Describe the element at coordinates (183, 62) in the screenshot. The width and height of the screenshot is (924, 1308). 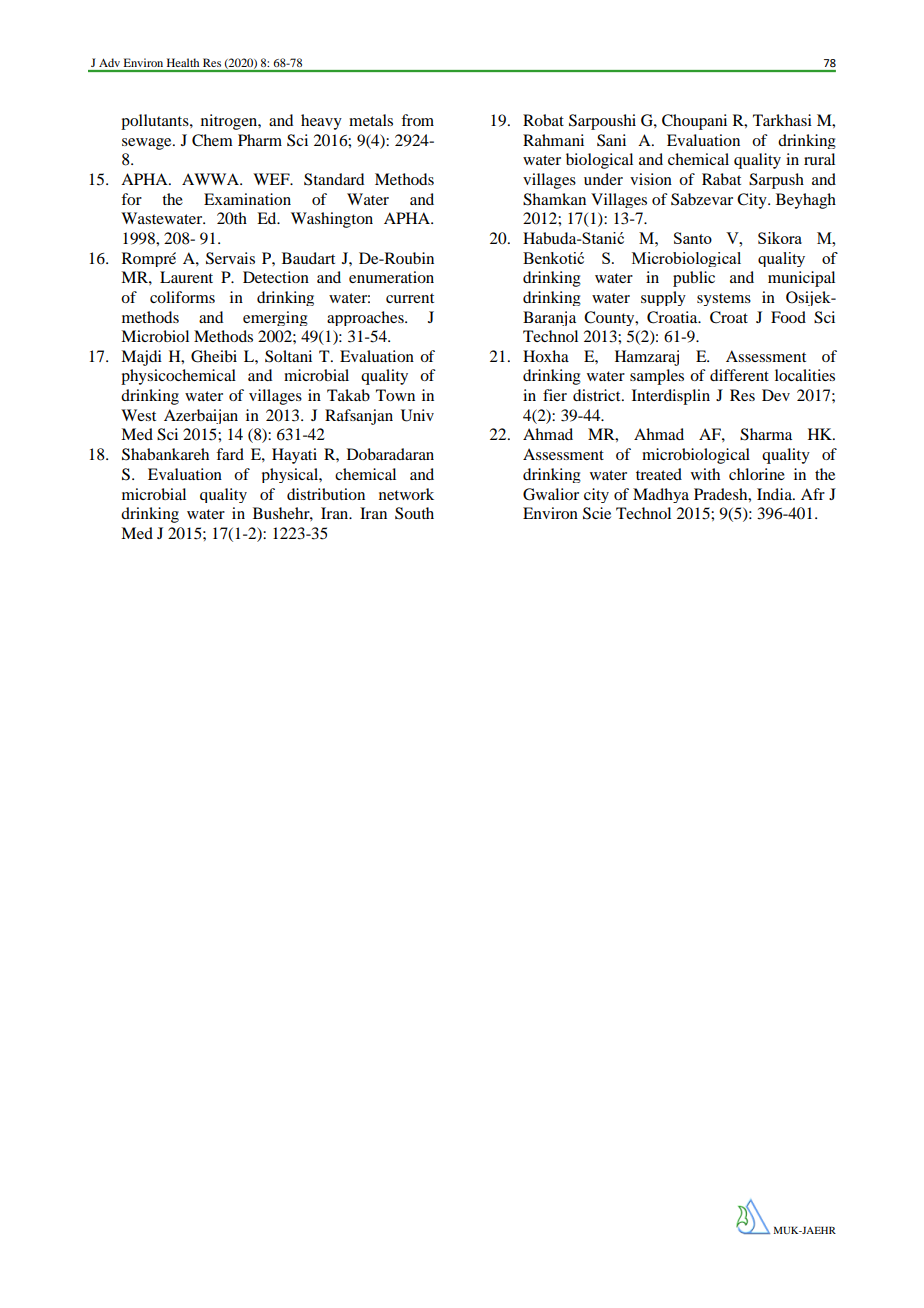
I see `Health` at that location.
